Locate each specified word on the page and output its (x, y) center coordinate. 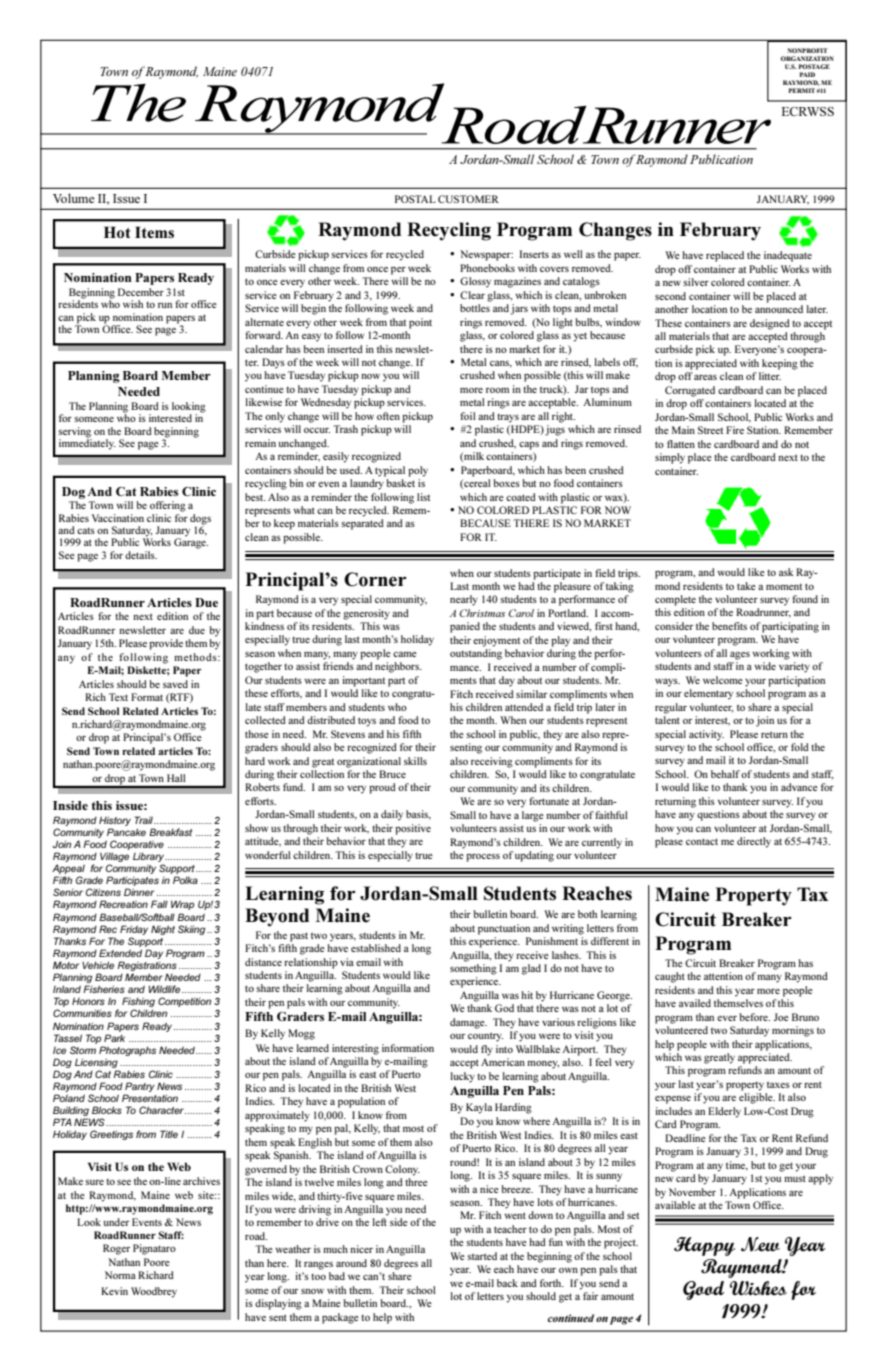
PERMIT (802, 90)
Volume (74, 198)
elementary (708, 694)
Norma (120, 1275)
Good (703, 1290)
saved (175, 684)
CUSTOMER (468, 199)
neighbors (398, 667)
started (482, 1256)
